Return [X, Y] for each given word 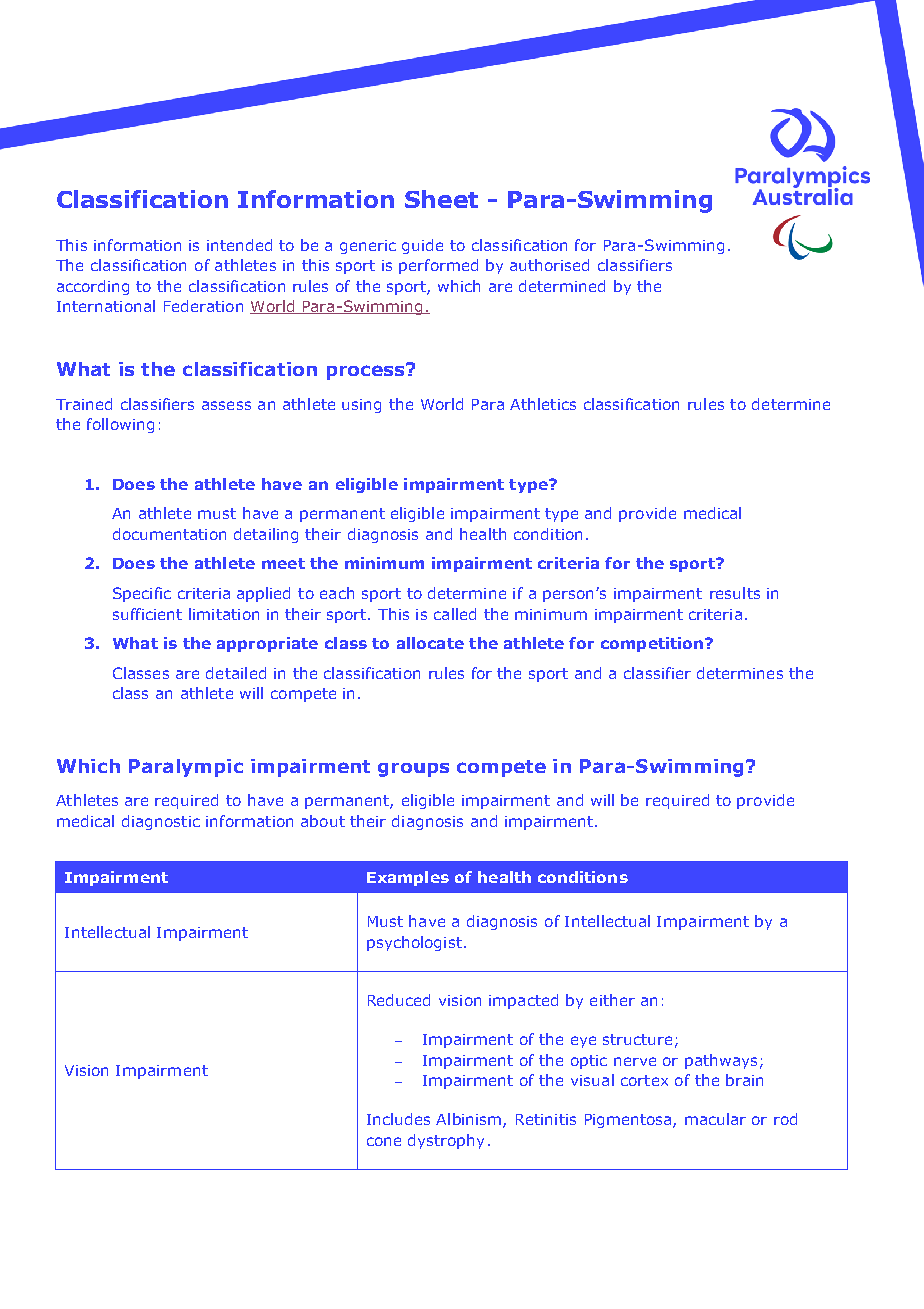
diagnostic [161, 822]
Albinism [470, 1120]
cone [384, 1141]
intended [239, 245]
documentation [169, 534]
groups [413, 770]
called [455, 614]
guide [422, 246]
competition [653, 644]
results [735, 593]
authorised [549, 265]
